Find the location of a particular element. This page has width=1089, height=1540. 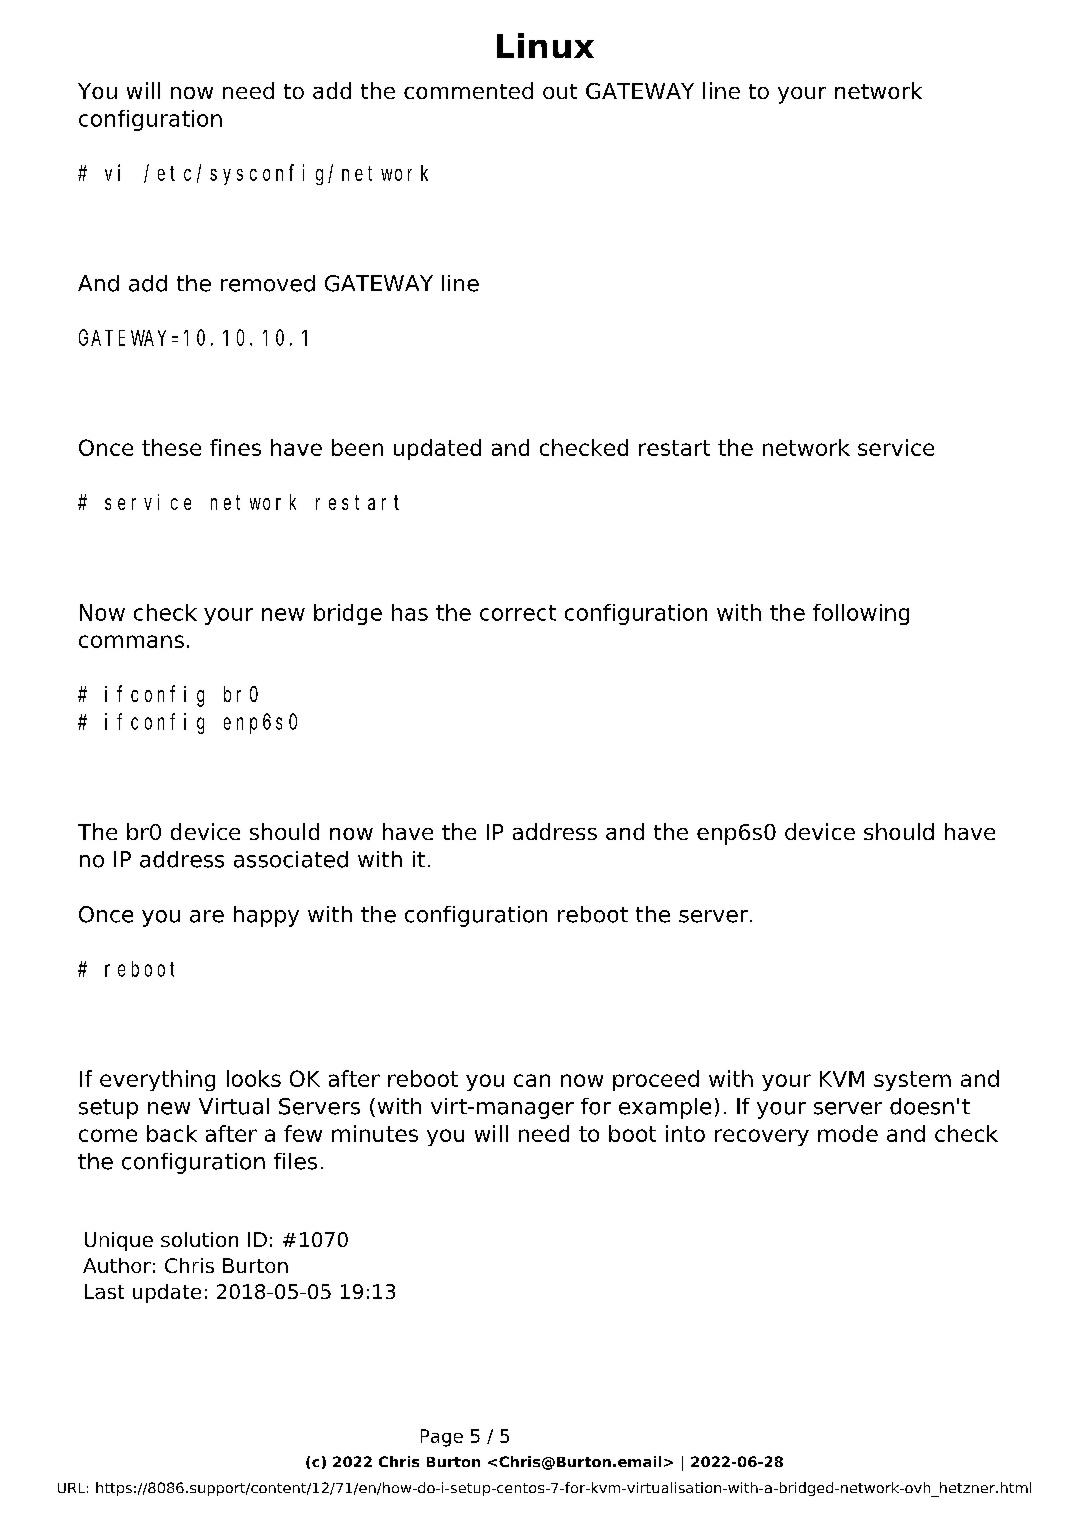

commented is located at coordinates (468, 90).
